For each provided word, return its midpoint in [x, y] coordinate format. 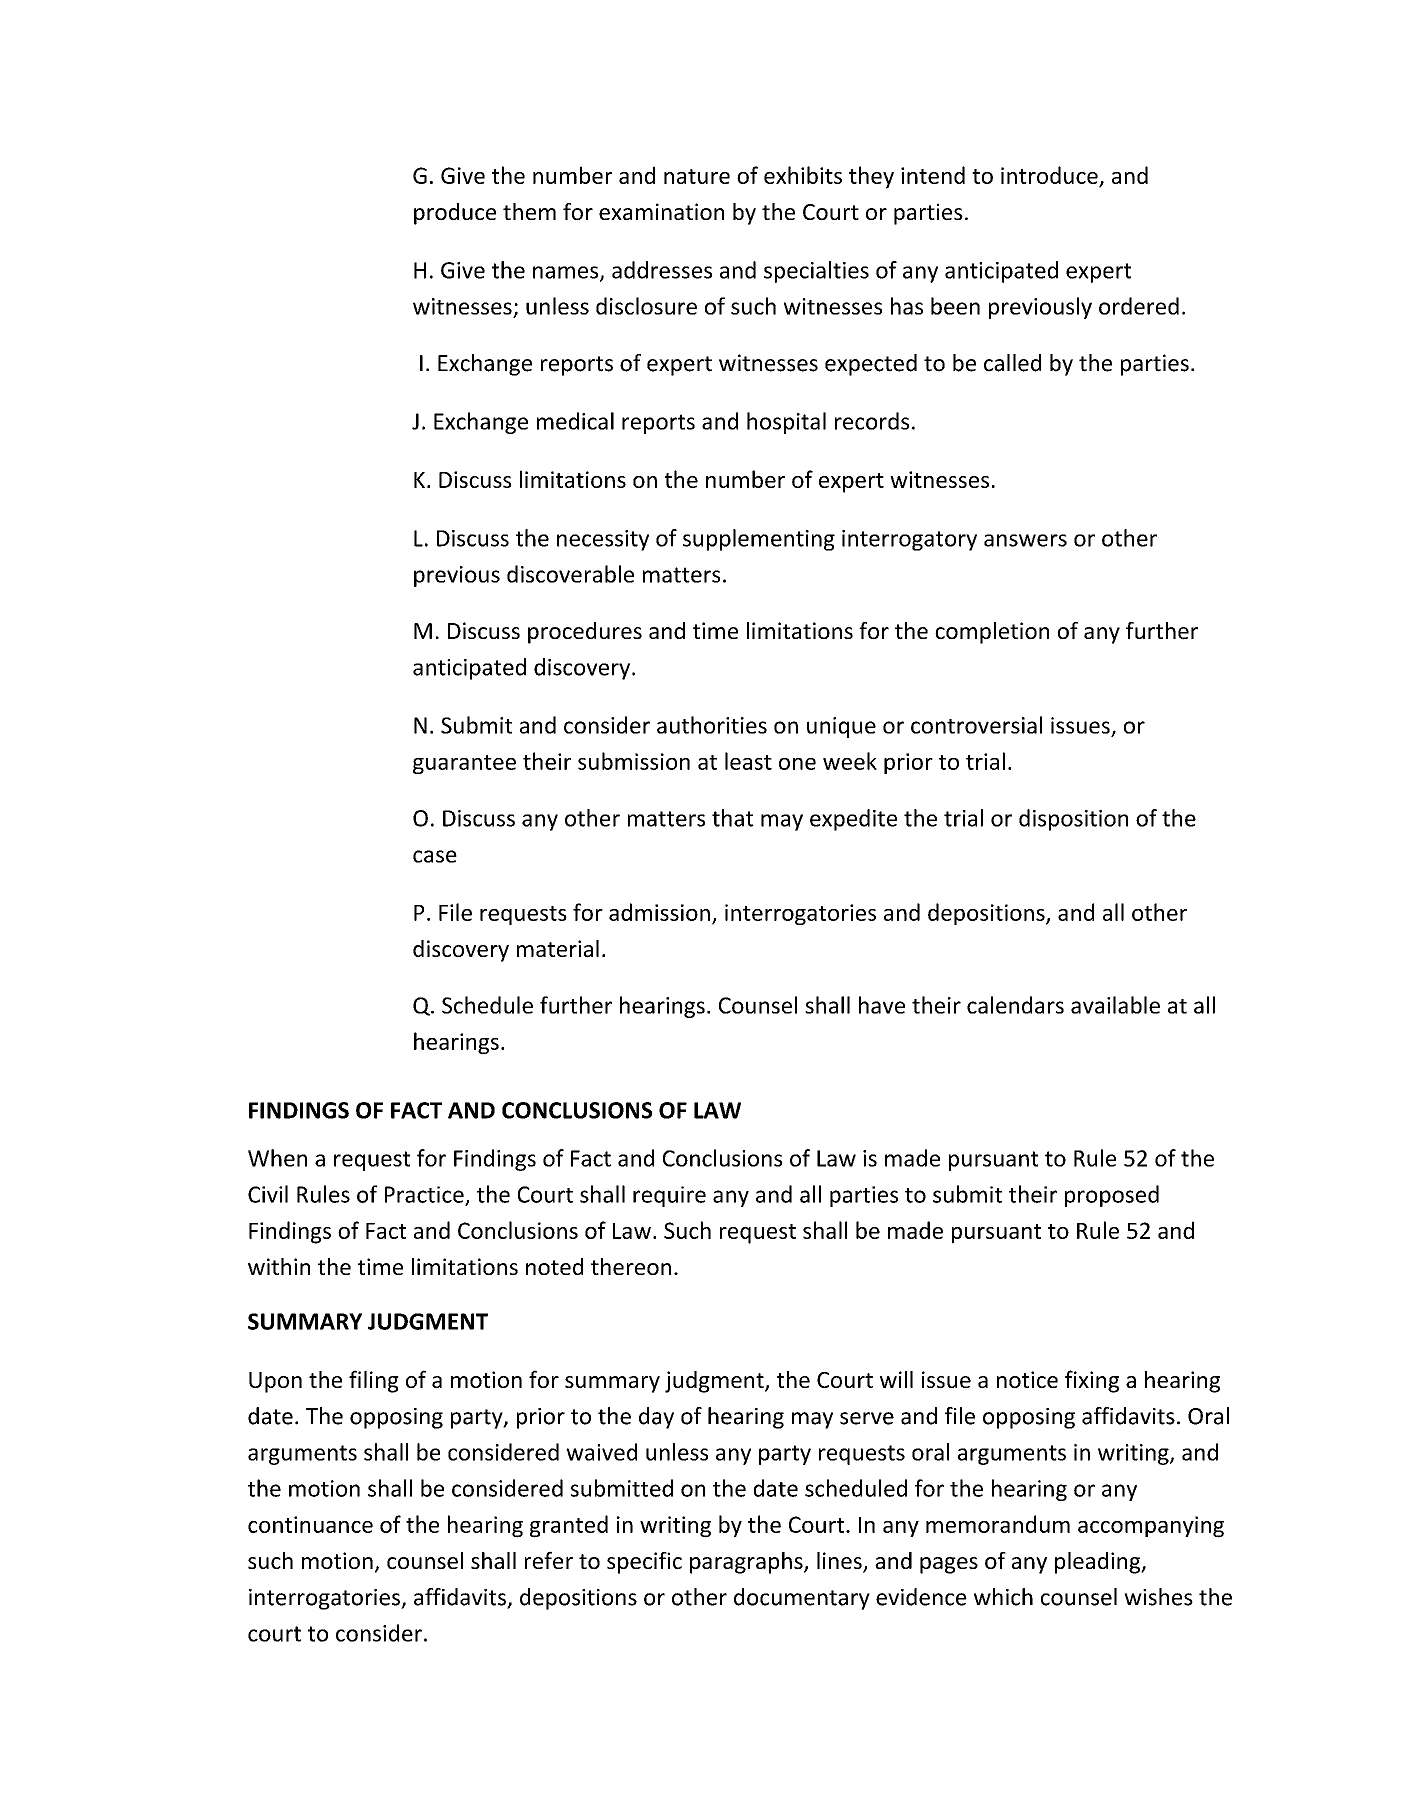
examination [661, 211]
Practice [425, 1195]
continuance [310, 1524]
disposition [1073, 820]
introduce [1049, 175]
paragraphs [747, 1563]
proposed [1112, 1196]
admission [659, 912]
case [435, 856]
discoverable [570, 574]
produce [455, 214]
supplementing [759, 540]
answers [1025, 540]
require [669, 1196]
